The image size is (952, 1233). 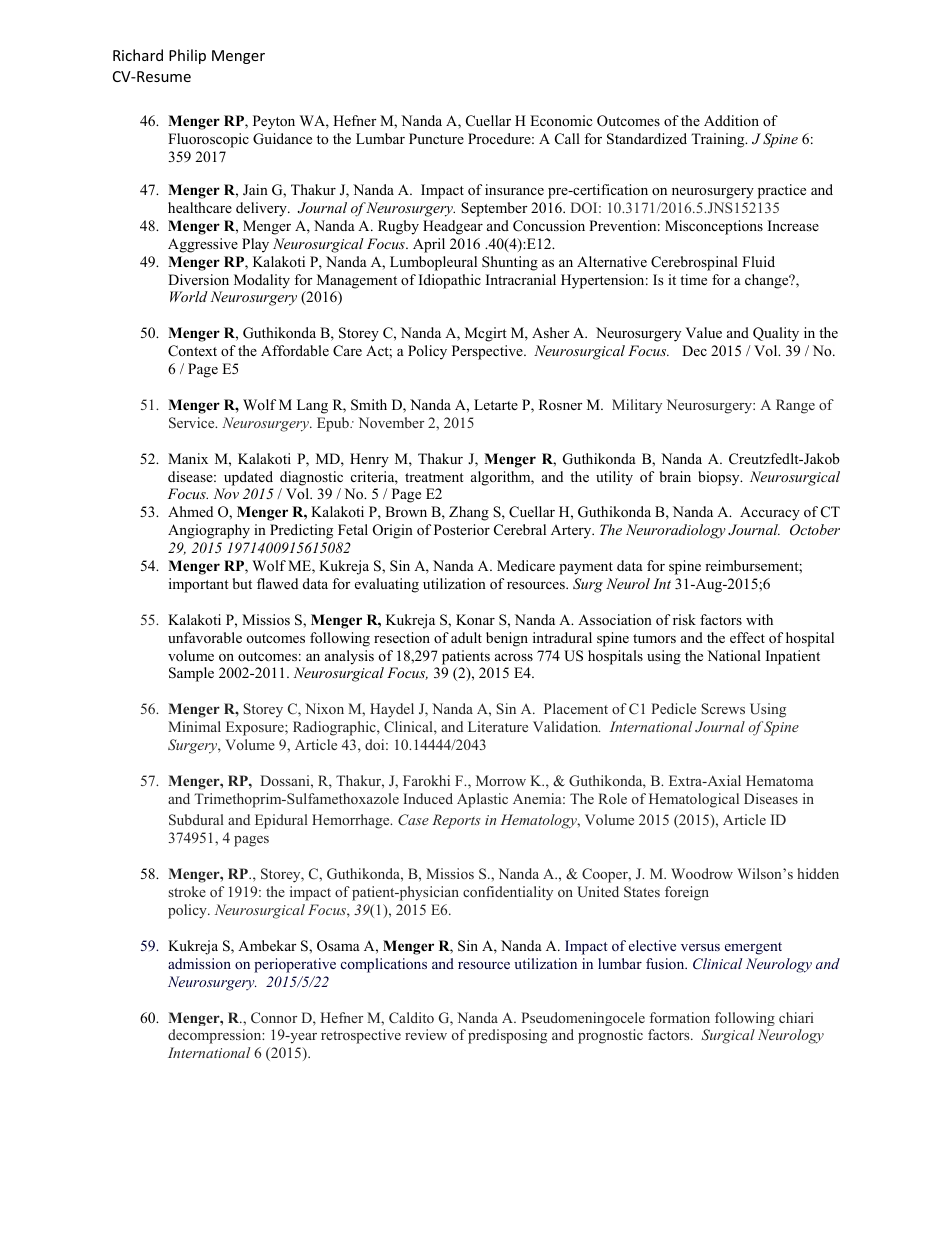 I want to click on predisposing, so click(x=507, y=1036).
